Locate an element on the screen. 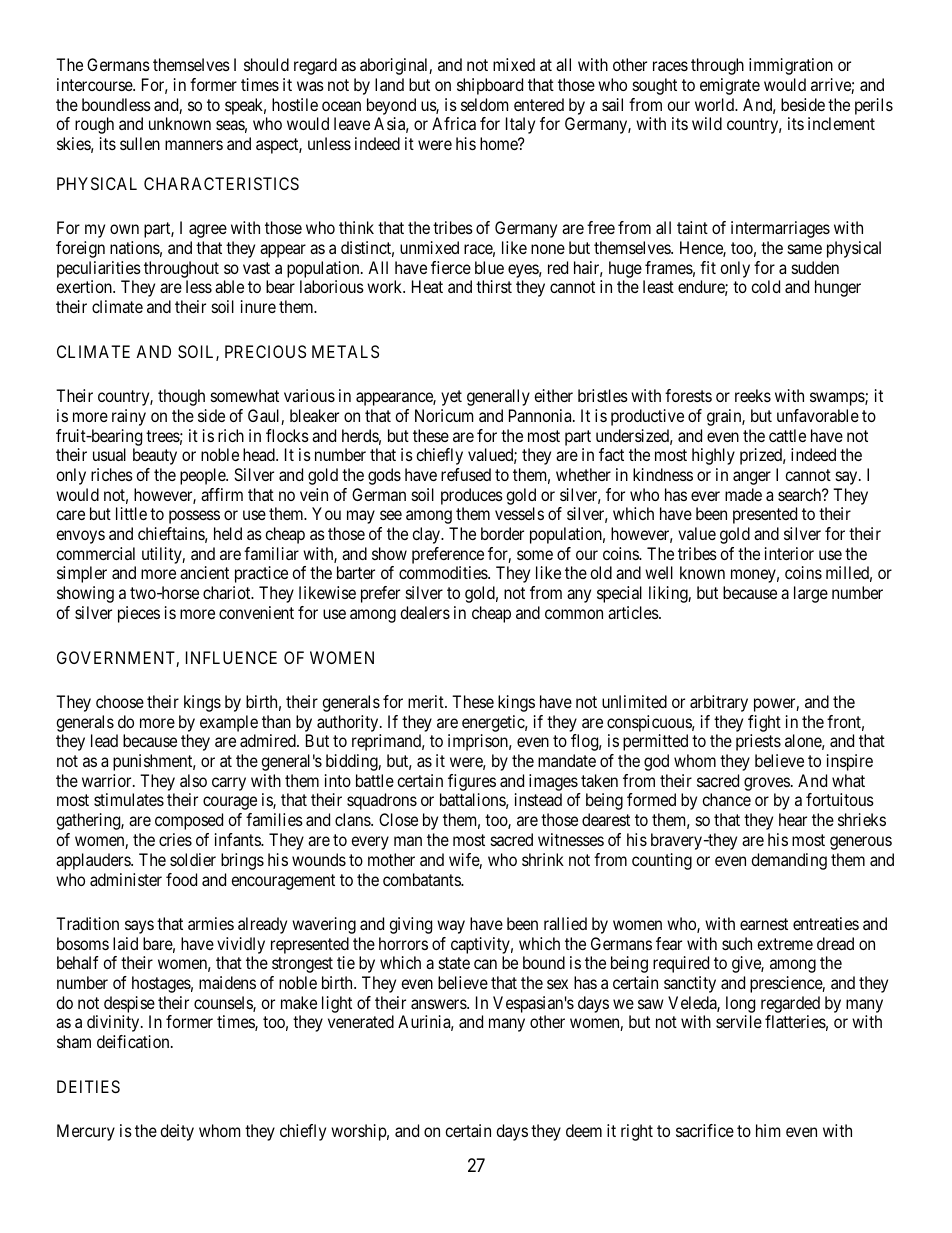 The image size is (952, 1233). immigration is located at coordinates (791, 66).
